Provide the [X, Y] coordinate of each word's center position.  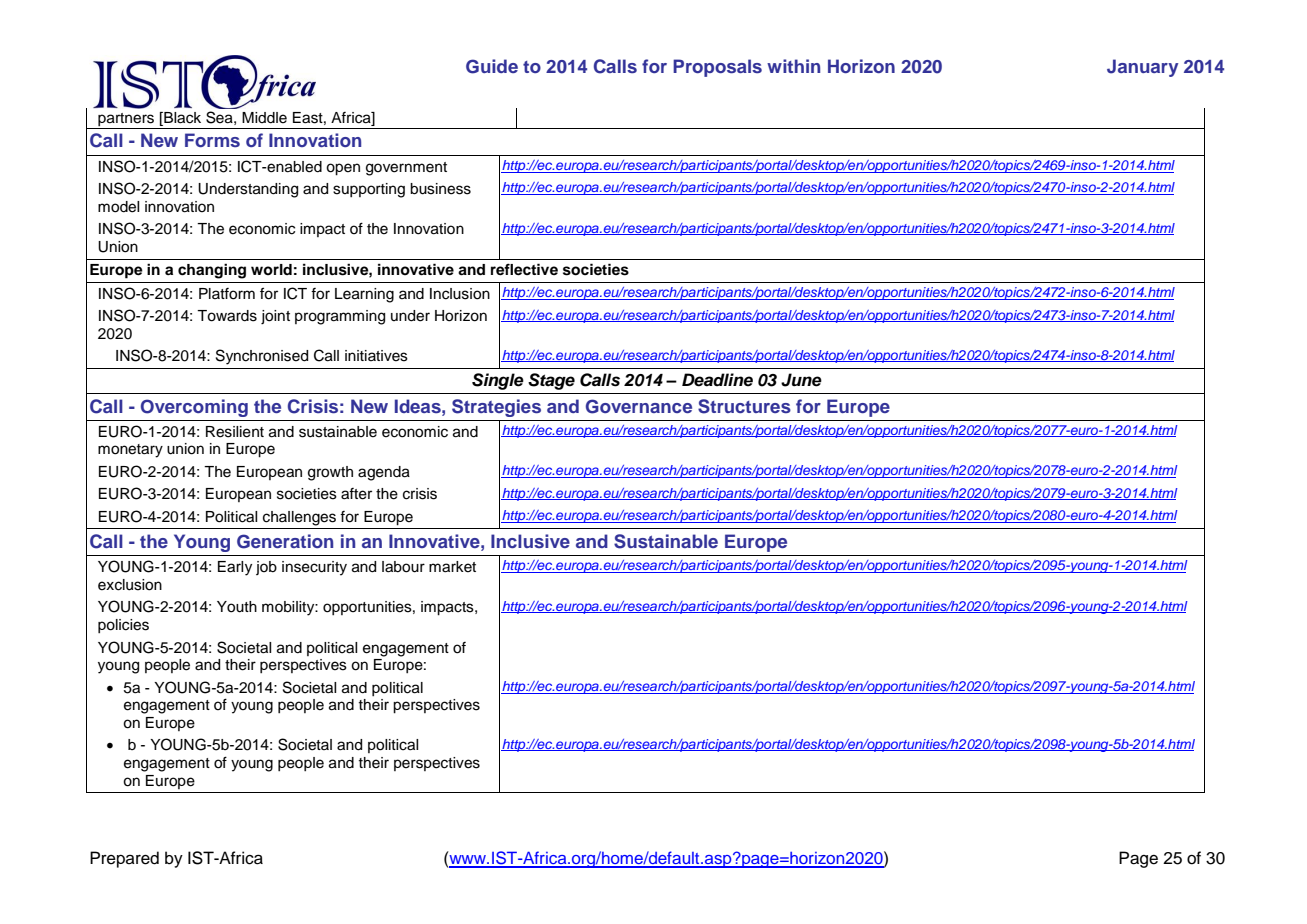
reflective [524, 269]
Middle [264, 118]
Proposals [717, 68]
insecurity [314, 568]
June [801, 380]
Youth [237, 607]
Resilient [235, 432]
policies [123, 626]
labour [403, 567]
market [452, 567]
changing [212, 271]
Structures [744, 406]
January [1142, 68]
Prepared [124, 859]
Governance [639, 406]
